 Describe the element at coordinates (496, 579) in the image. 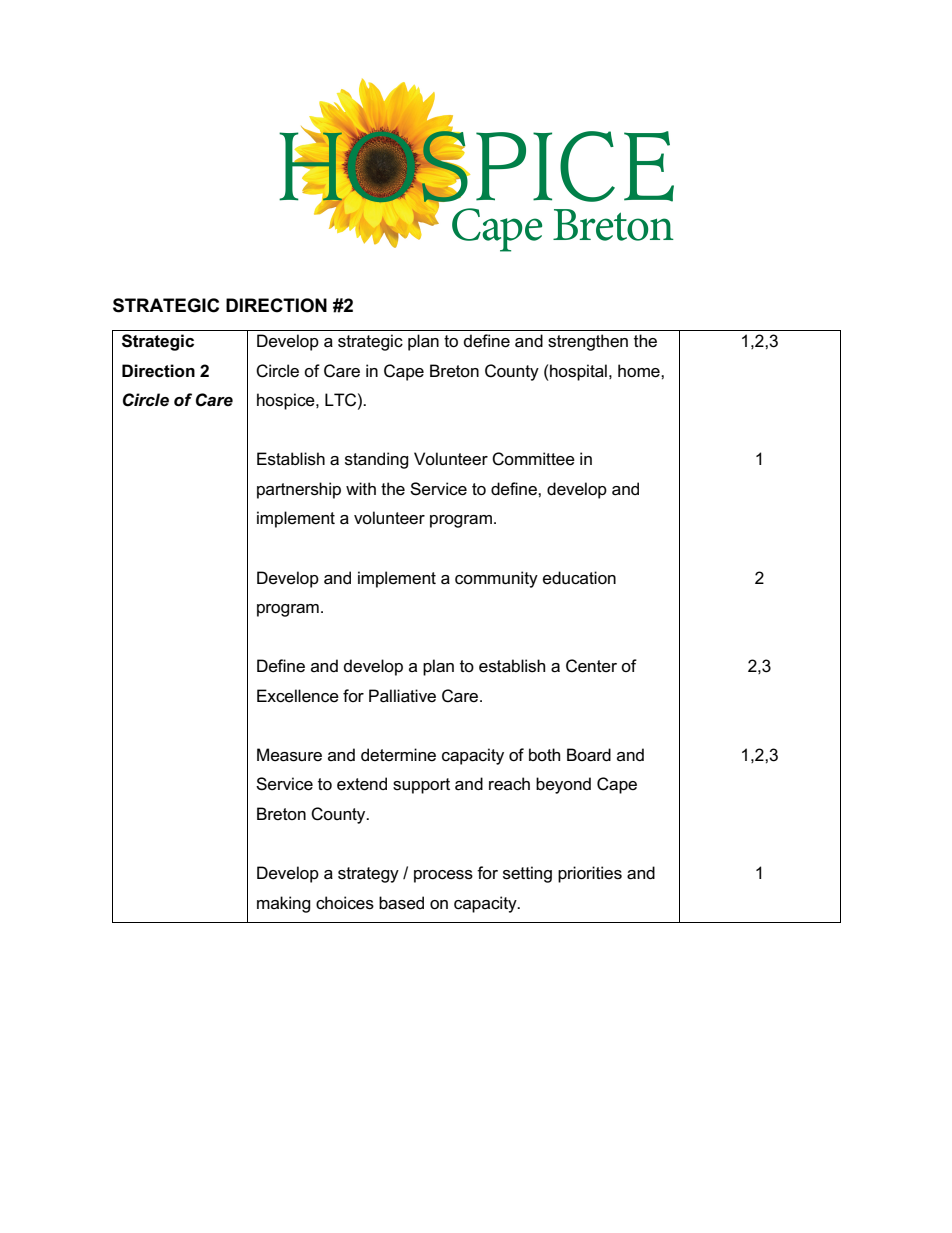

I see `community` at that location.
